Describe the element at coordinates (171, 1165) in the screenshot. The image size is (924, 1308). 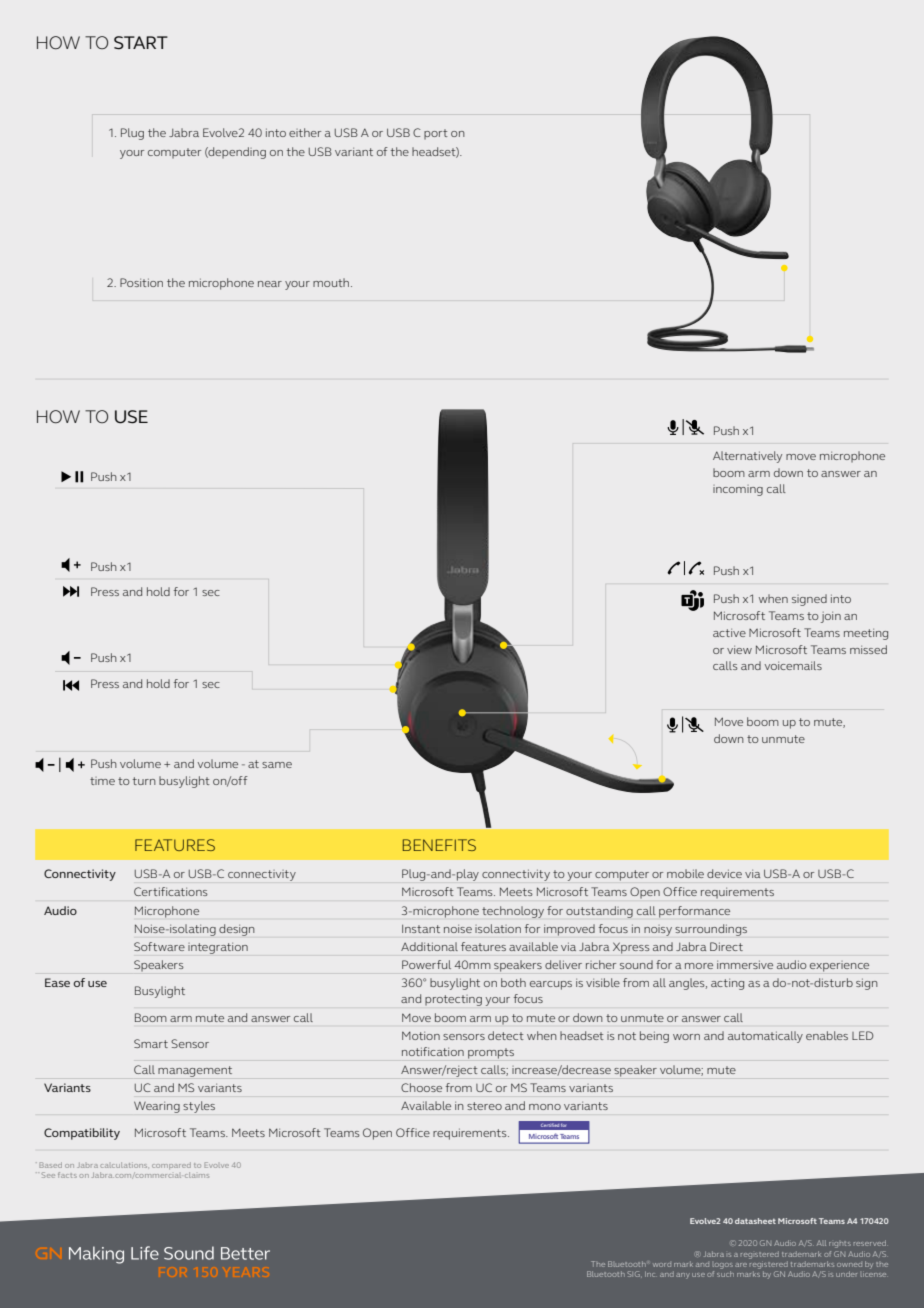
I see `compared` at that location.
